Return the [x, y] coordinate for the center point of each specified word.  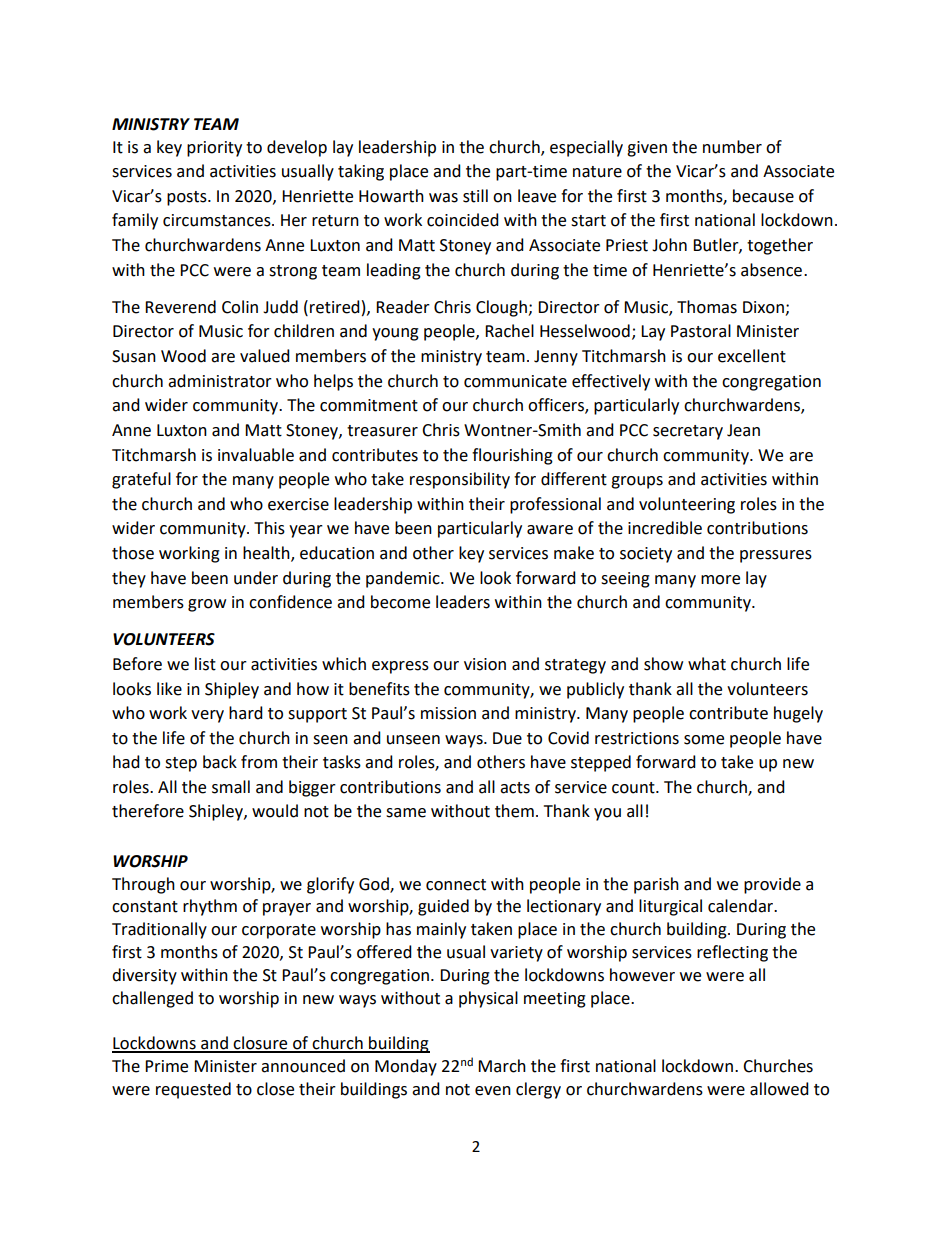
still [475, 196]
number [732, 147]
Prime [166, 1066]
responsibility [460, 480]
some [704, 740]
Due [507, 738]
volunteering [687, 505]
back [220, 762]
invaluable [256, 455]
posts [188, 198]
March [502, 1066]
